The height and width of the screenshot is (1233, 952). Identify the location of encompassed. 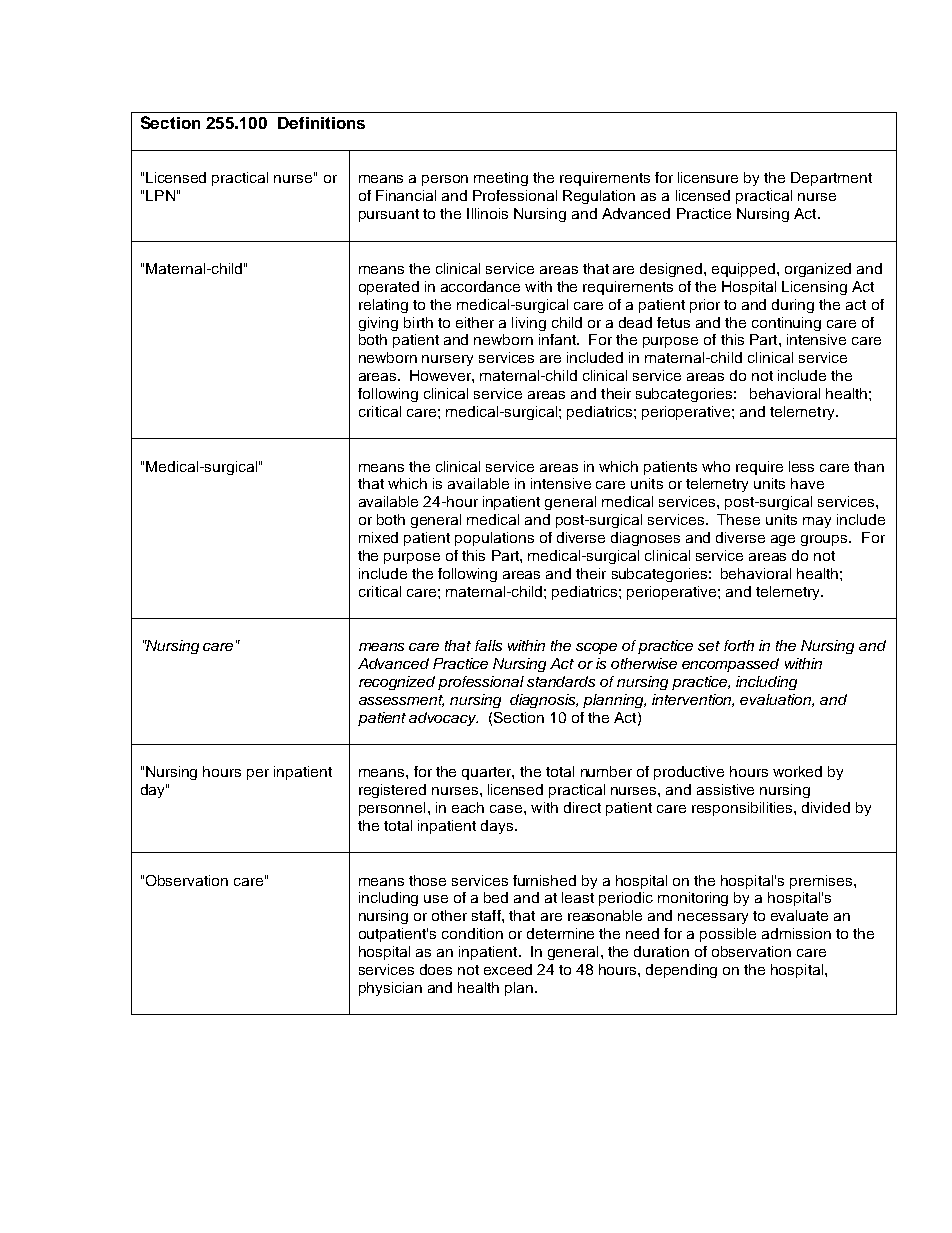
(730, 665).
